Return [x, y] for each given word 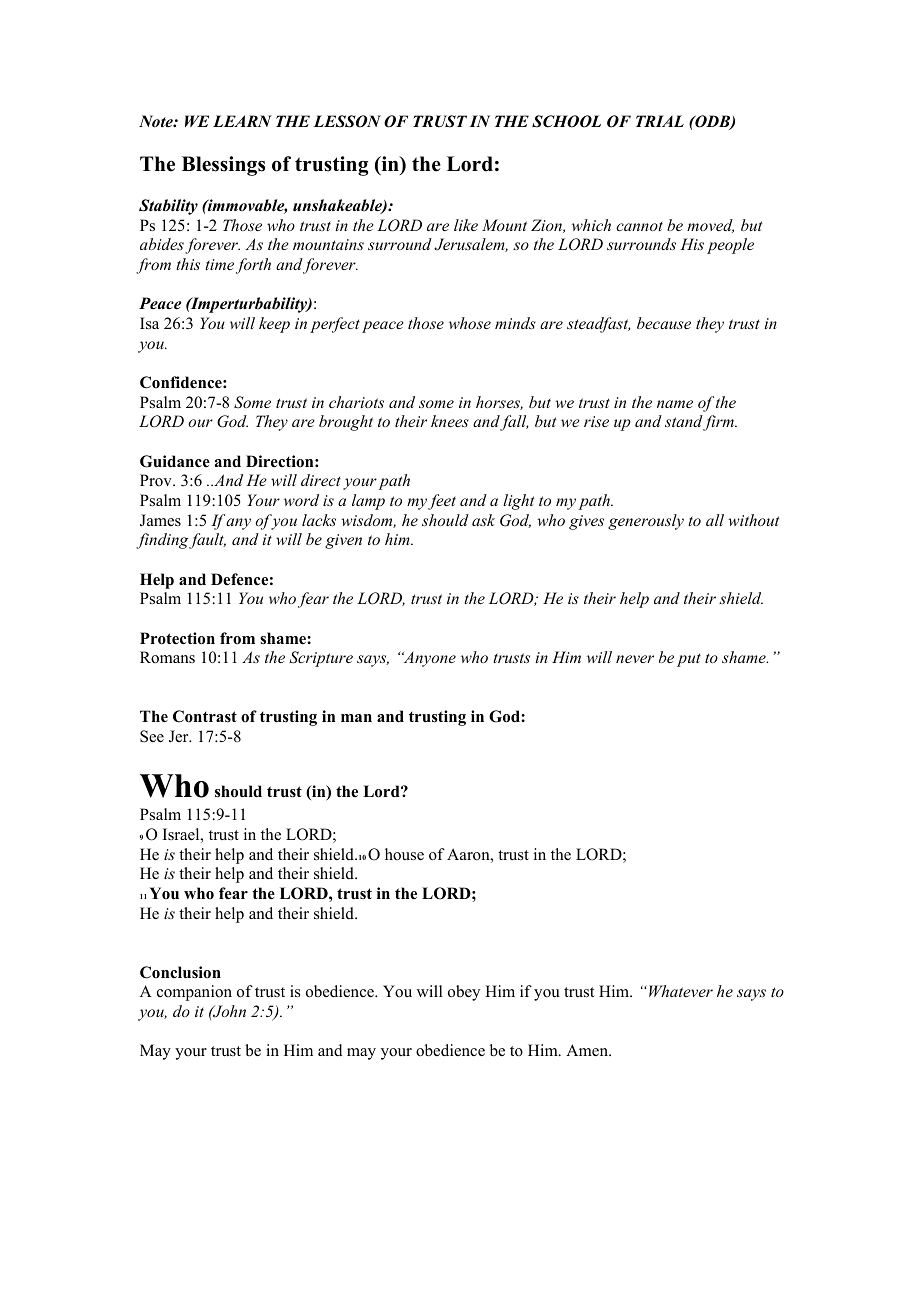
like [466, 225]
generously [646, 522]
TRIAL [660, 121]
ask [483, 520]
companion [194, 993]
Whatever [681, 991]
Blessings [223, 166]
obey [464, 993]
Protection [177, 638]
